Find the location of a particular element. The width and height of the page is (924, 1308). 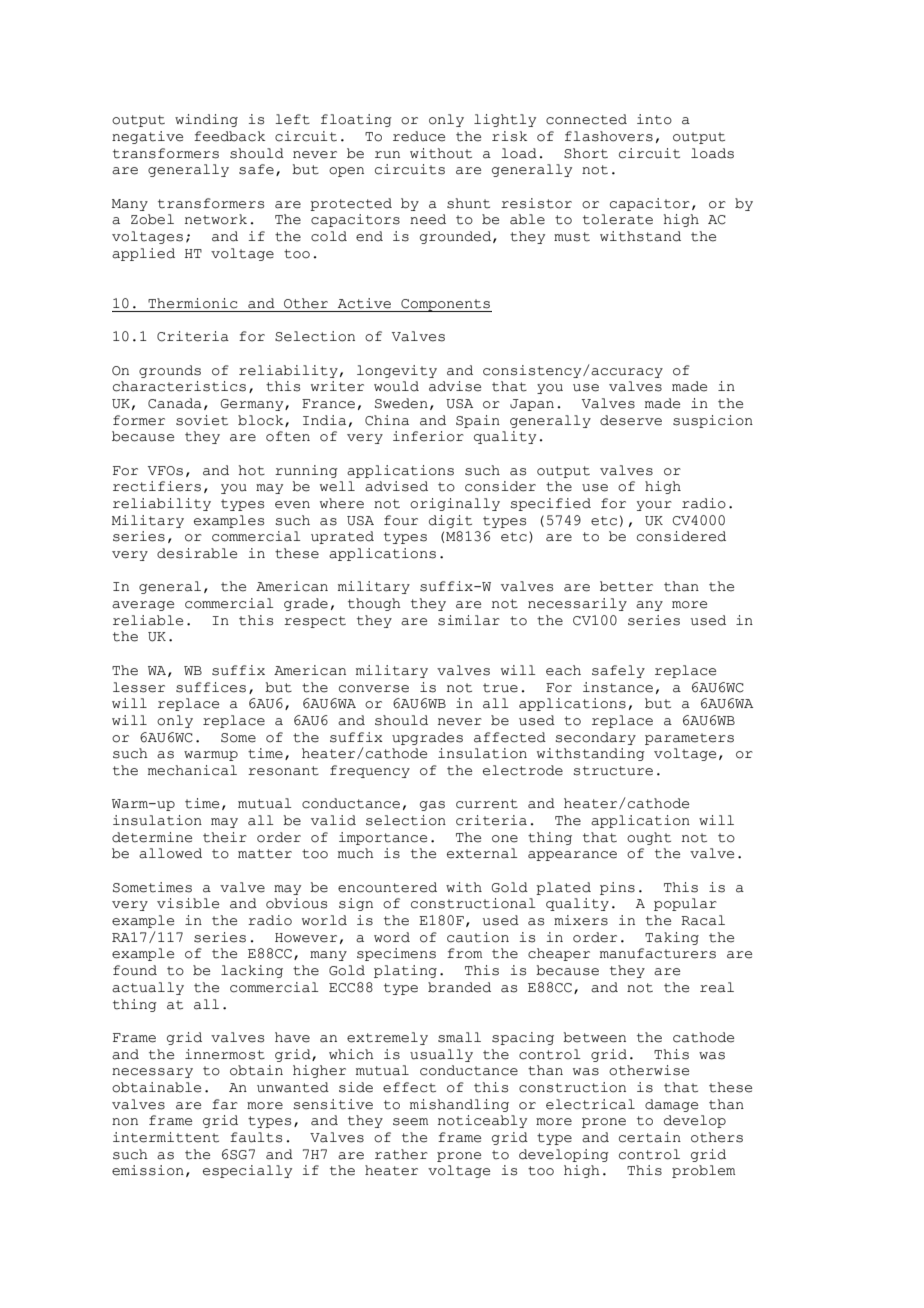

longevity is located at coordinates (397, 371).
